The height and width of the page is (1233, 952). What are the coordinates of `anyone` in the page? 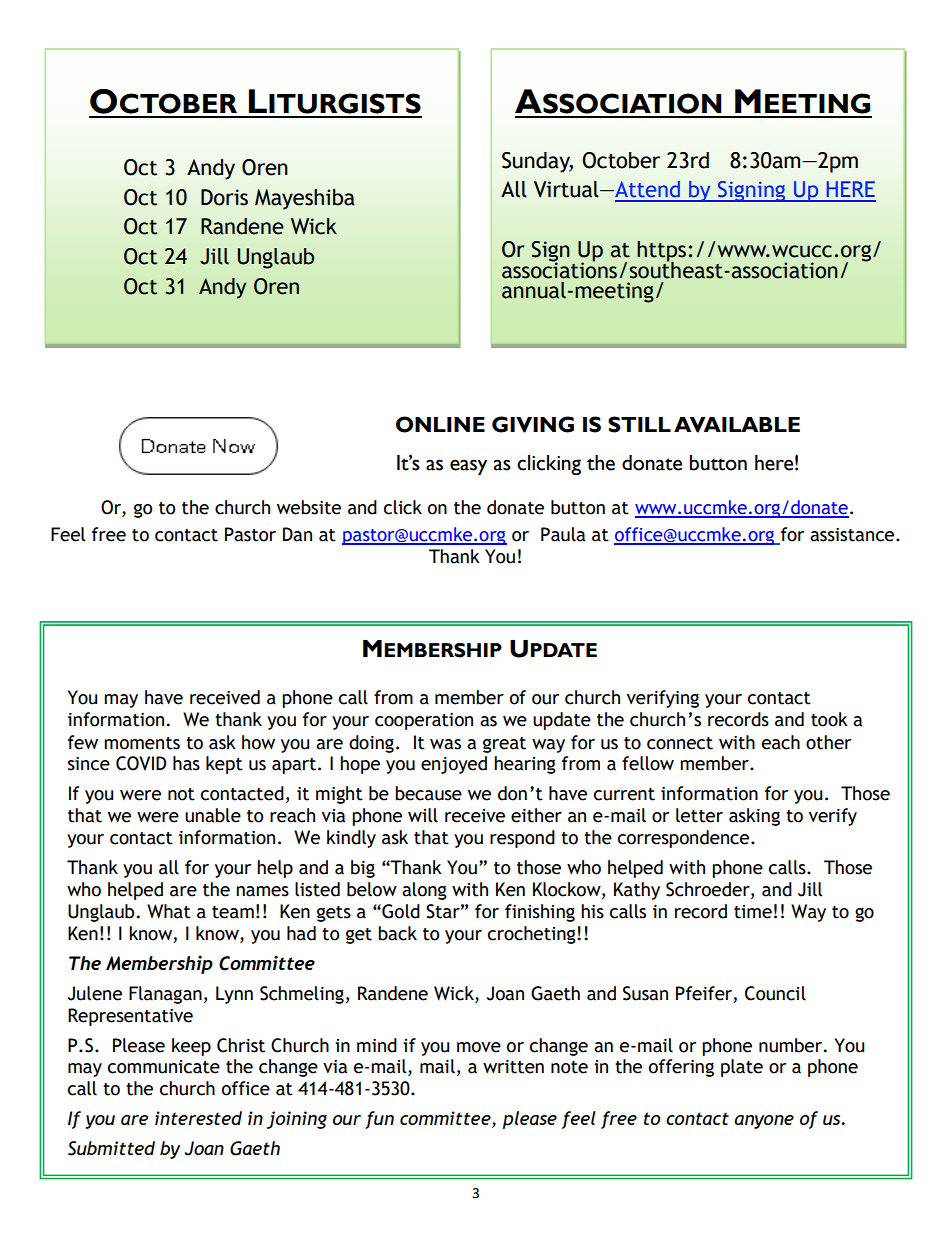 It's located at (764, 1122).
